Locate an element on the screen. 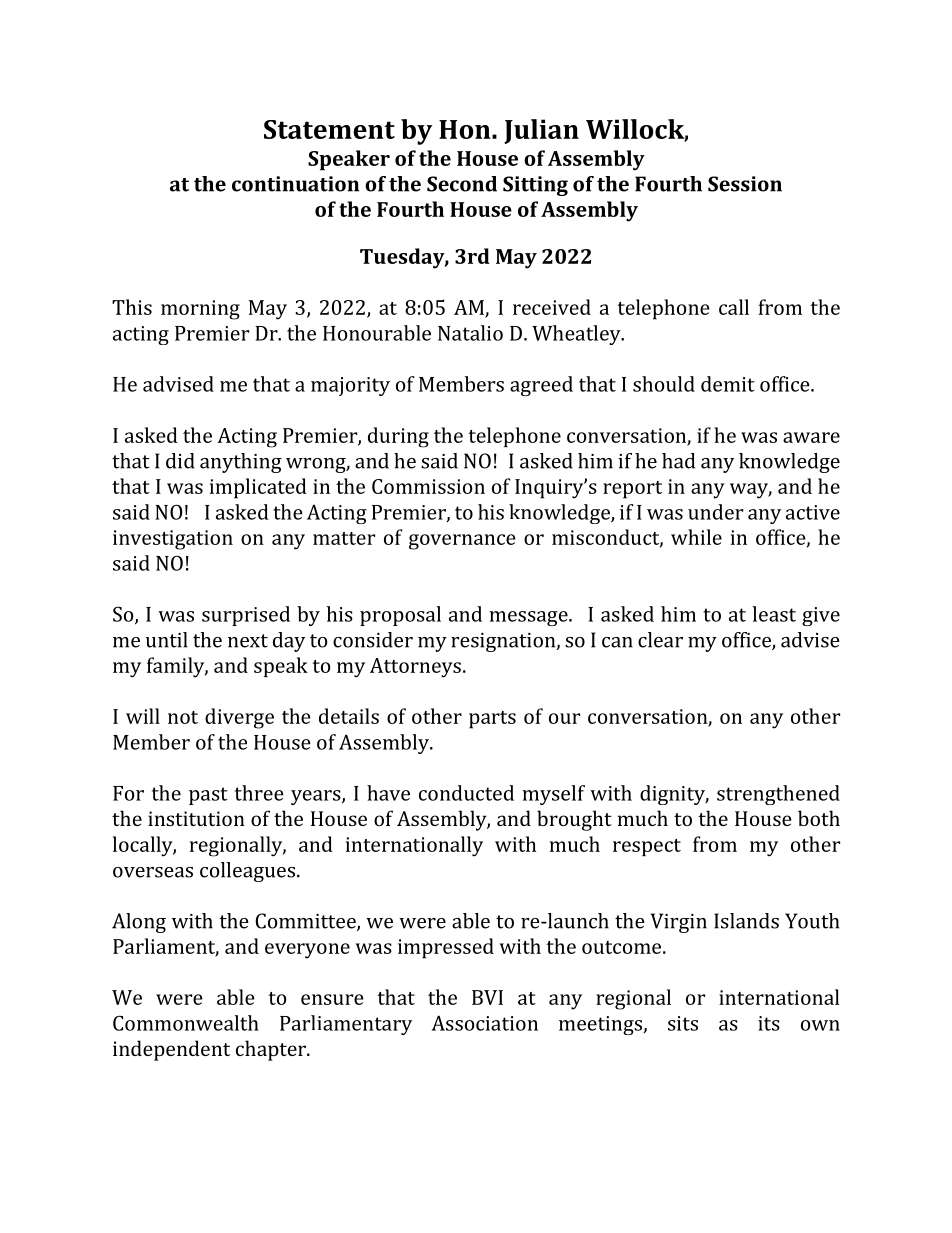 This screenshot has height=1233, width=952. colleagues is located at coordinates (247, 872).
